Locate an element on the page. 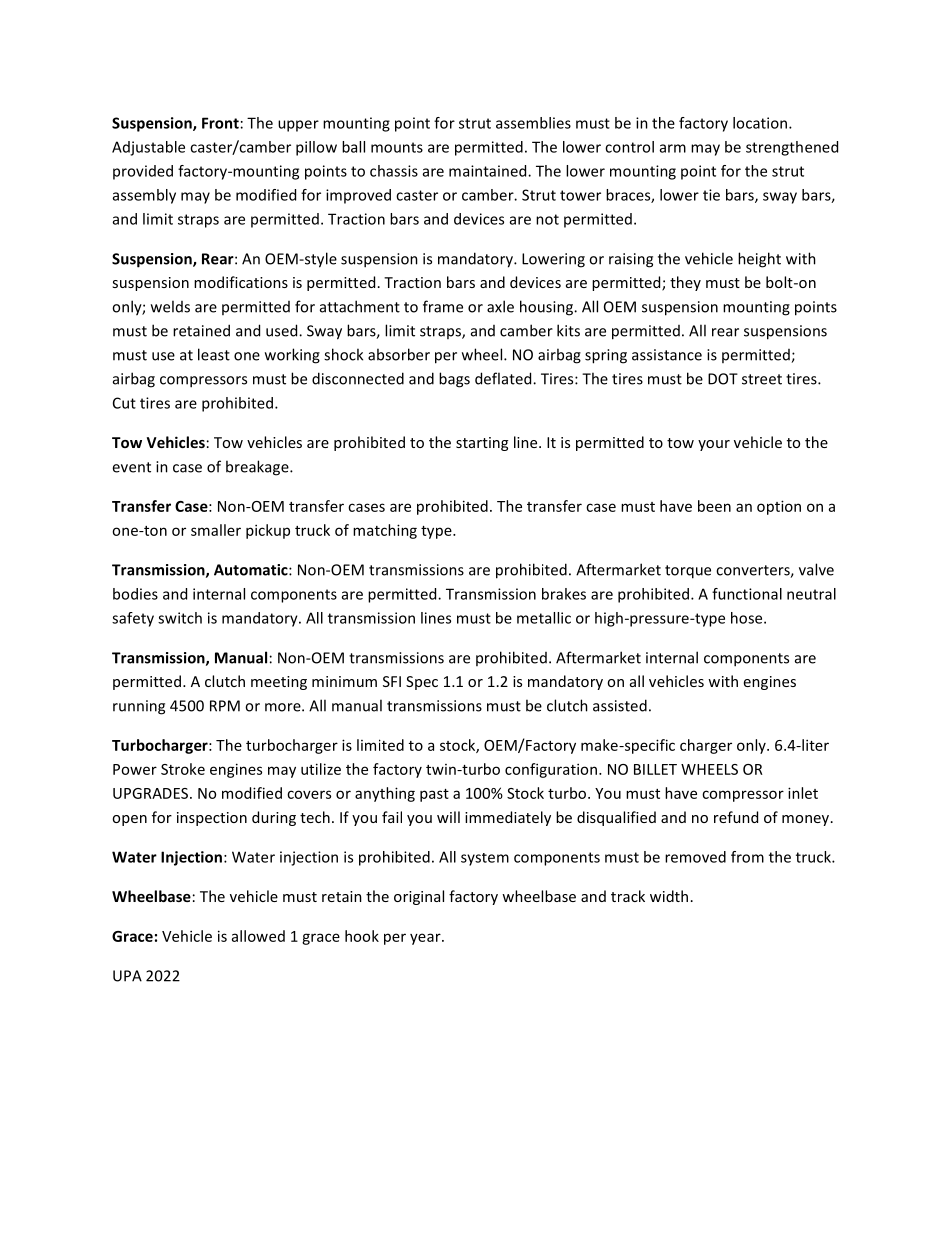  Front is located at coordinates (220, 123).
